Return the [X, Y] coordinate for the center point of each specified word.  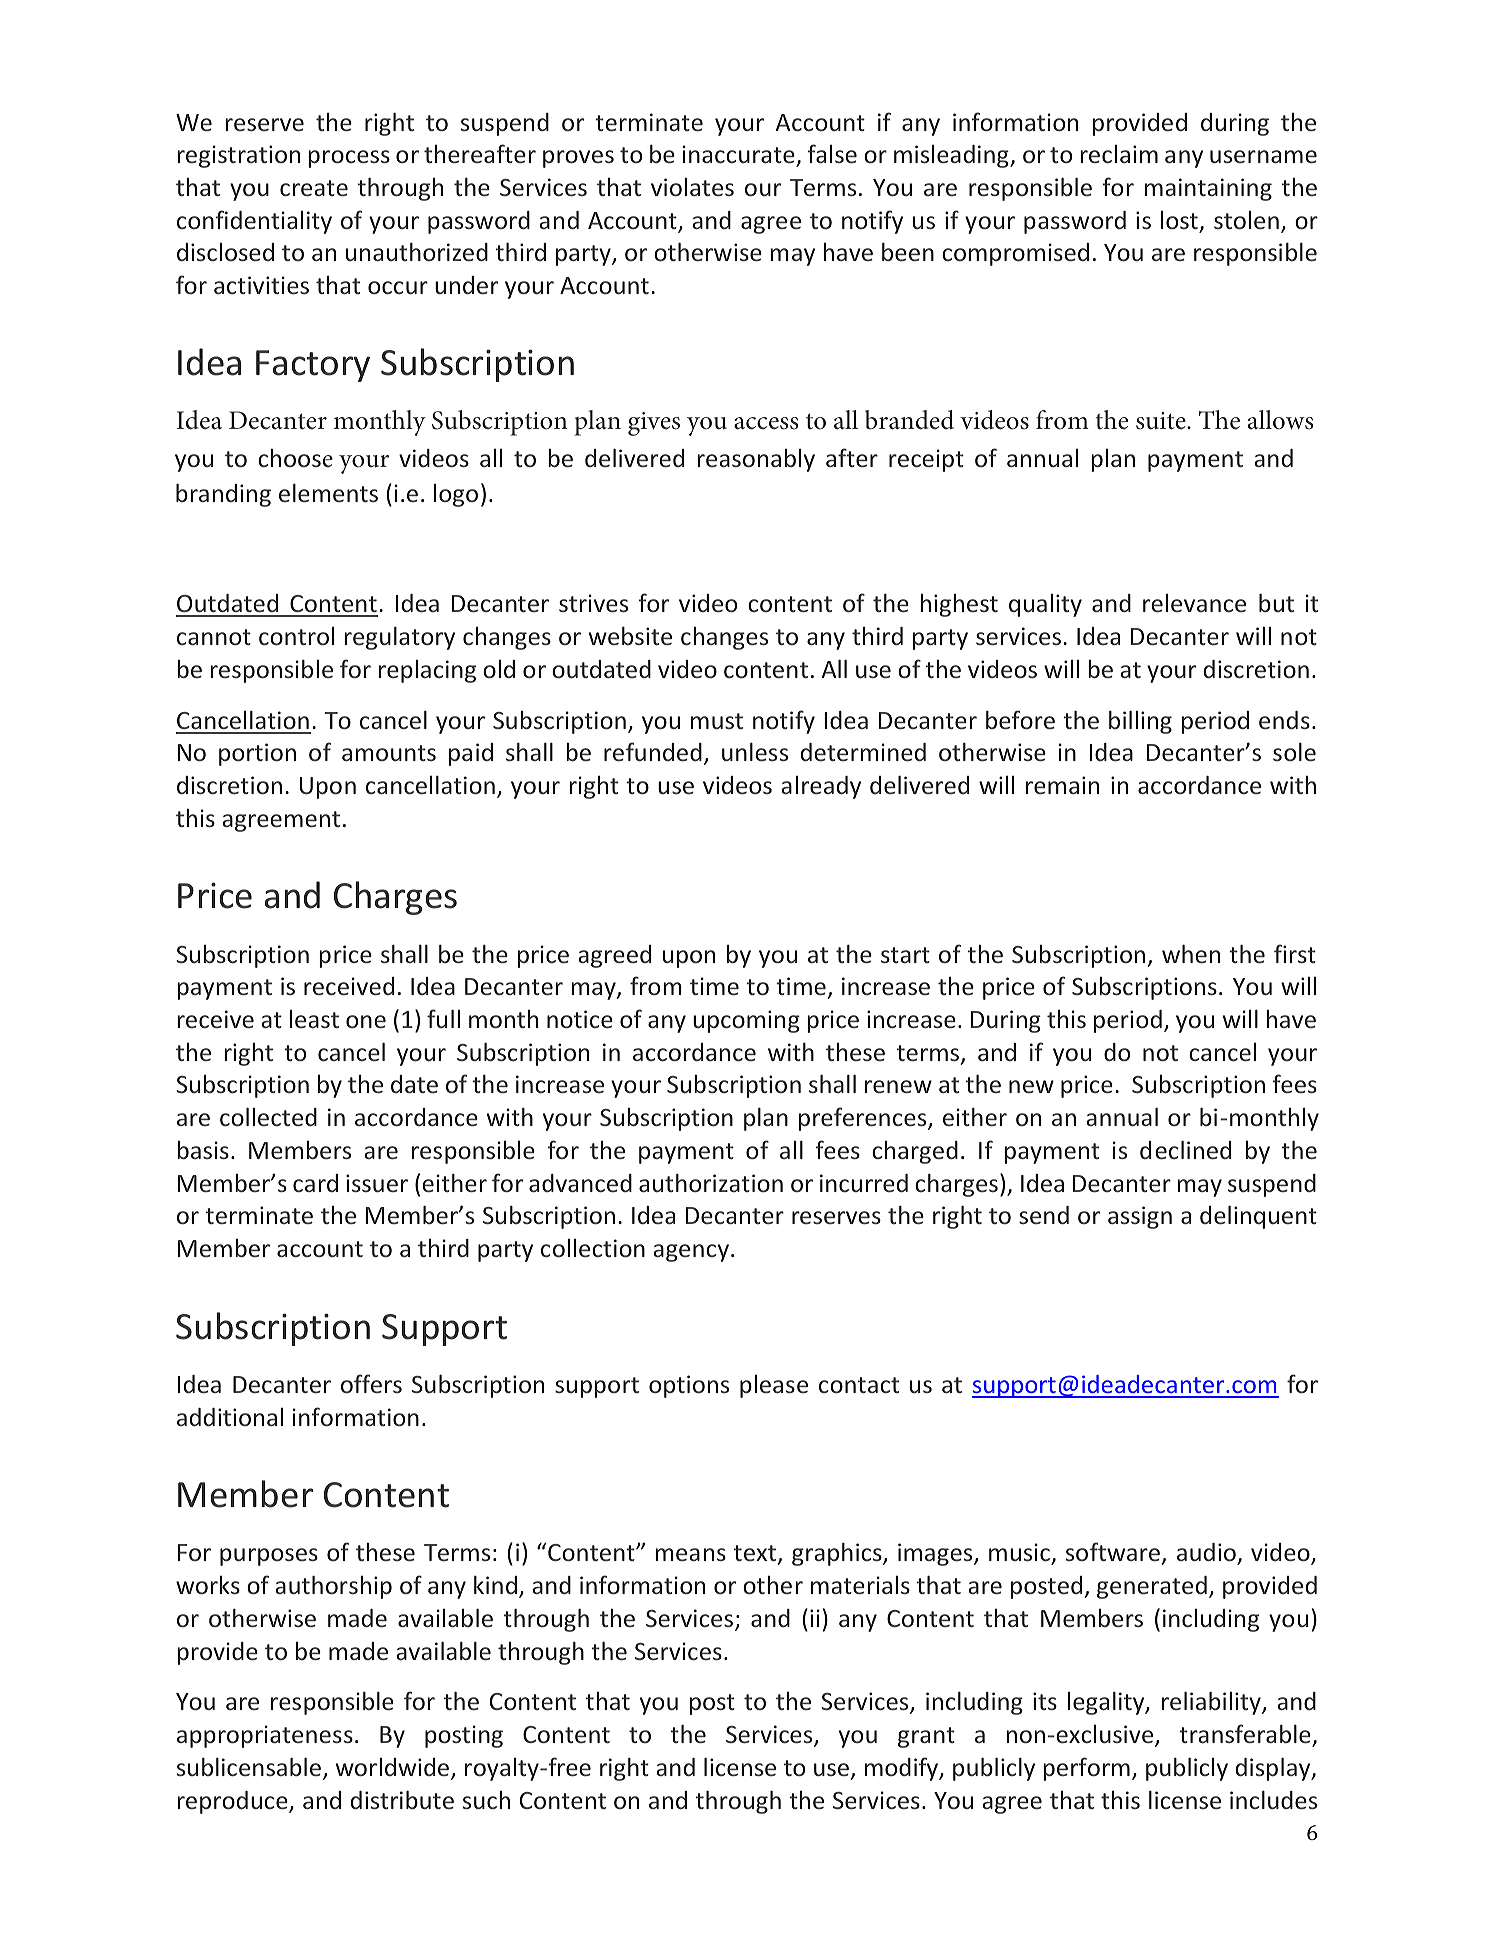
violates [692, 187]
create [314, 188]
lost [1179, 220]
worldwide [394, 1768]
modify [903, 1769]
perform [1086, 1769]
